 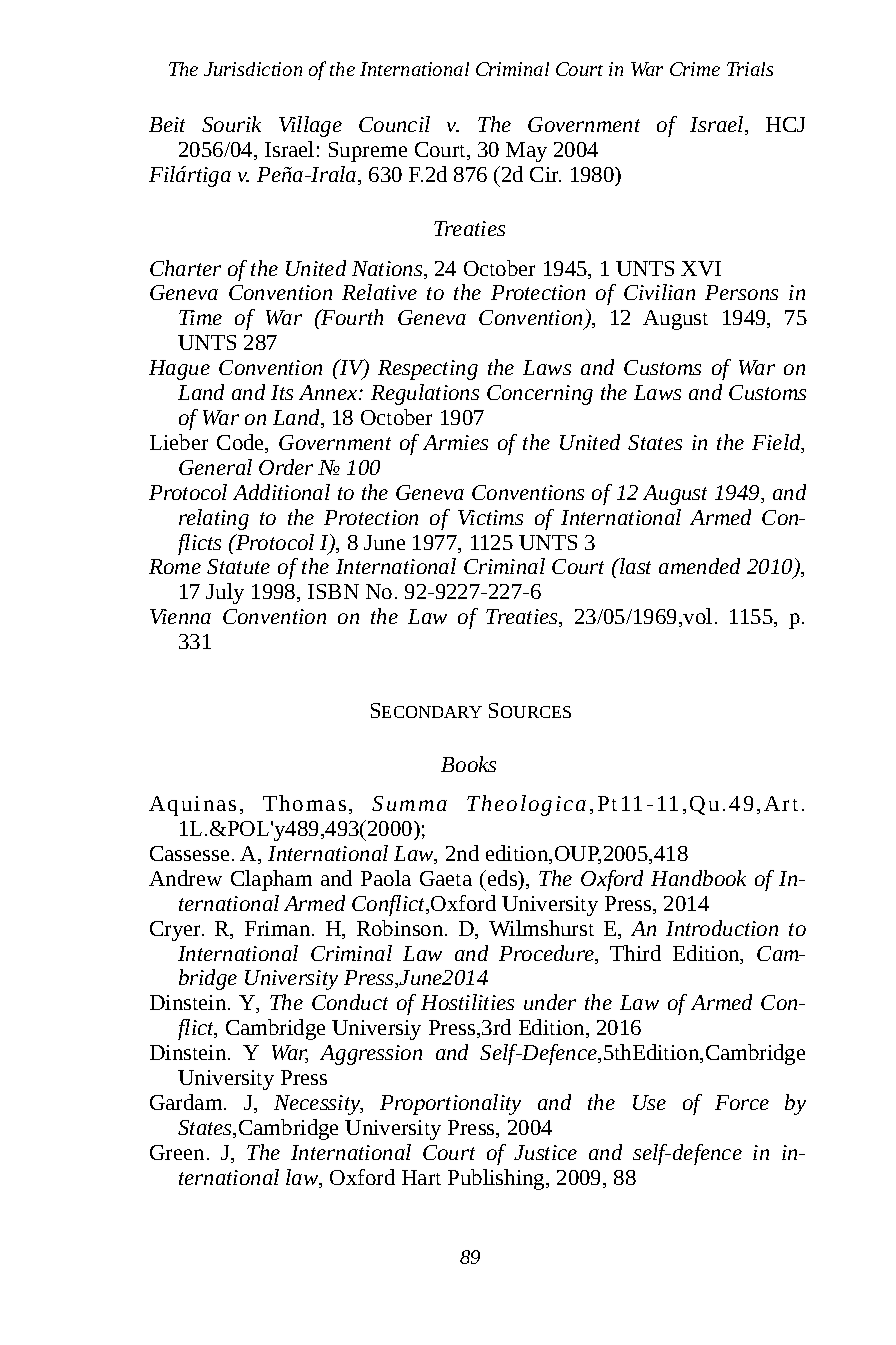 What do you see at coordinates (192, 806) in the document?
I see `Aquinas` at bounding box center [192, 806].
